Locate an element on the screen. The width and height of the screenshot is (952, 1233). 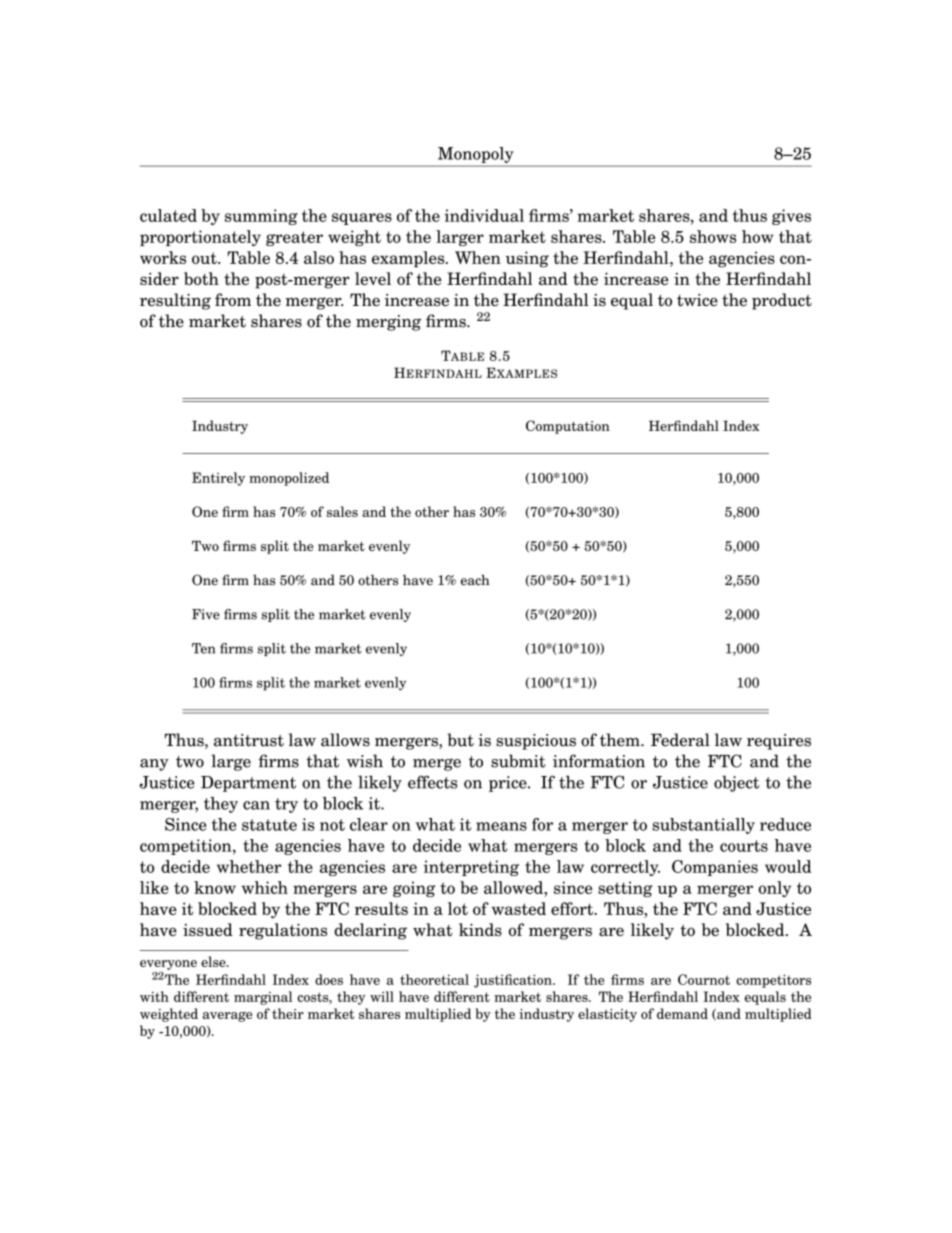
each is located at coordinates (475, 580).
